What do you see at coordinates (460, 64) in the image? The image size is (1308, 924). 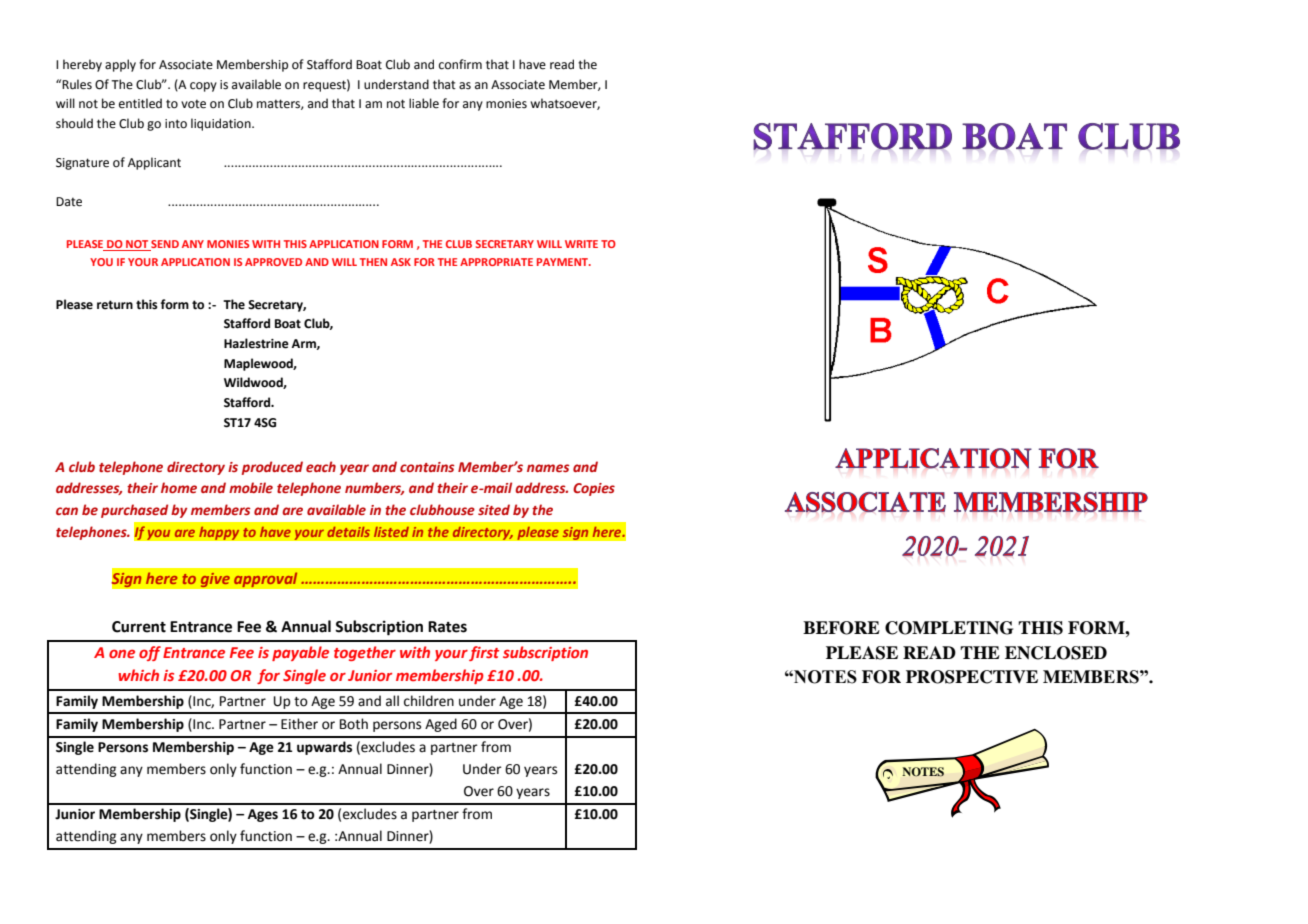 I see `confirm` at bounding box center [460, 64].
